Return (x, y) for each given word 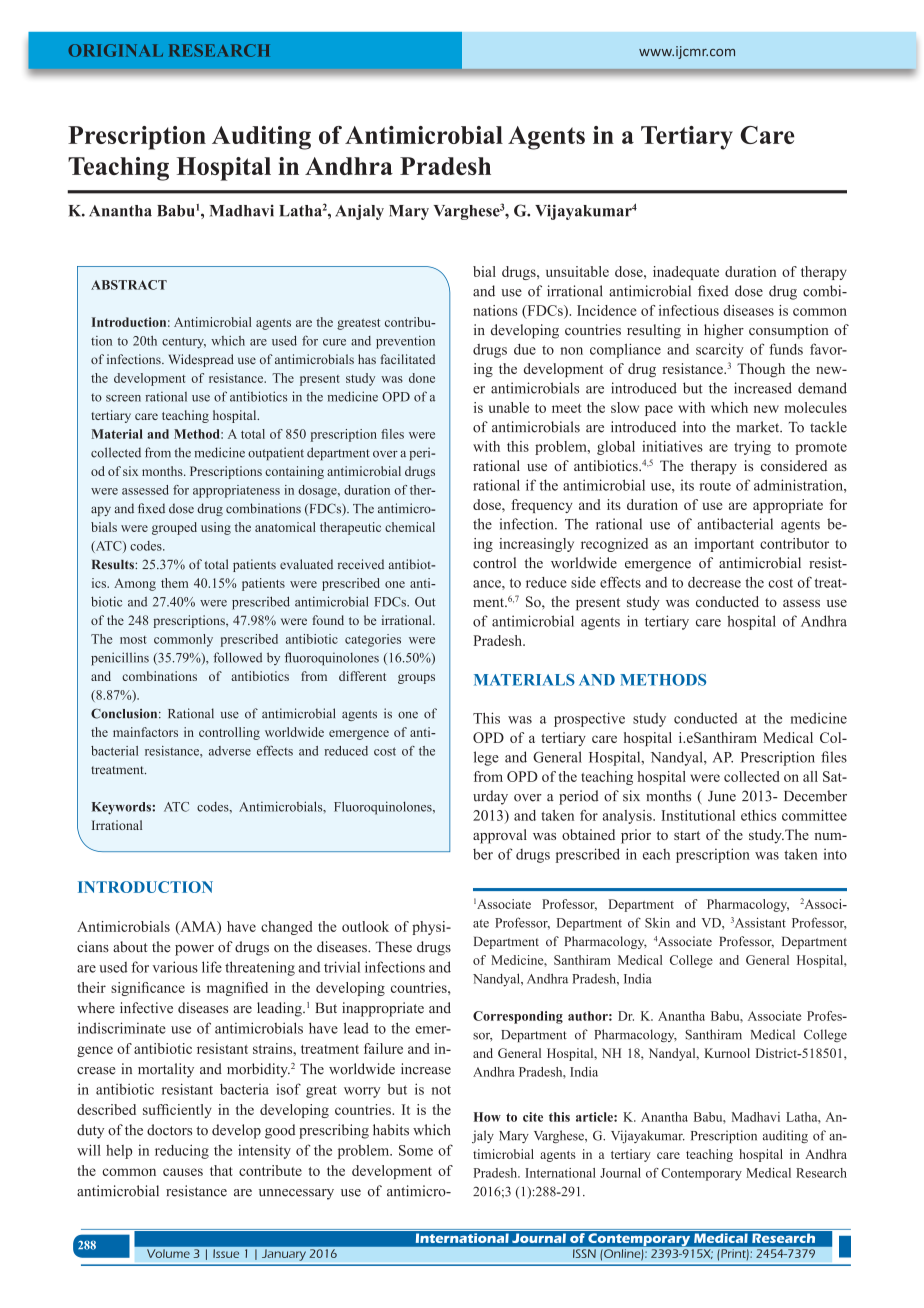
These (393, 947)
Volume (168, 1254)
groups (416, 679)
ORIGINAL (115, 50)
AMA (198, 927)
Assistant (760, 922)
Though (761, 370)
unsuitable (577, 271)
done (422, 378)
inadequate (686, 273)
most (133, 640)
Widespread (201, 360)
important (724, 545)
